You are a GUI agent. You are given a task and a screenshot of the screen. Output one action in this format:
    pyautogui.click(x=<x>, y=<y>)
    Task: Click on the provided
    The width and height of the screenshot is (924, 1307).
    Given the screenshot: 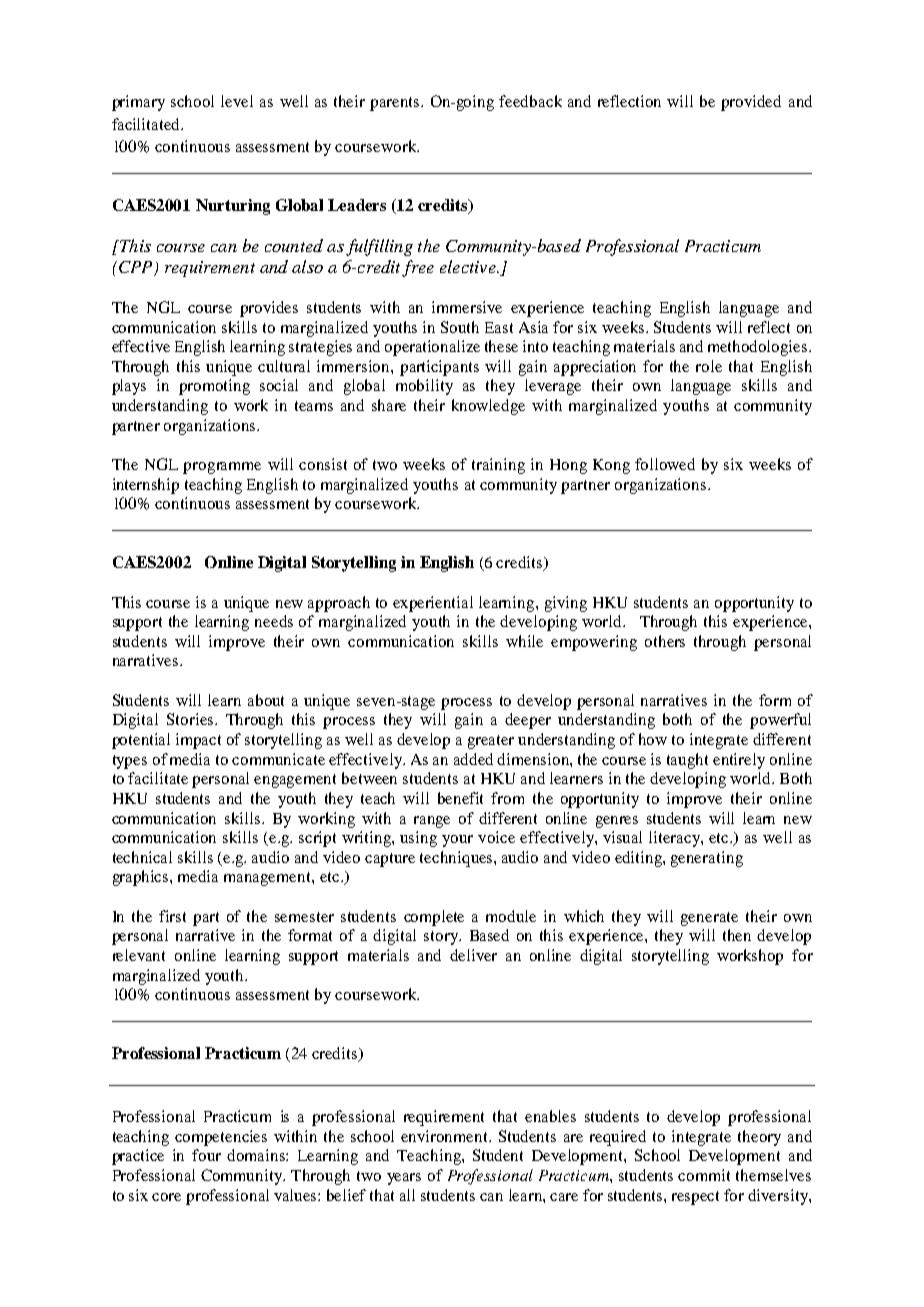 What is the action you would take?
    pyautogui.click(x=751, y=103)
